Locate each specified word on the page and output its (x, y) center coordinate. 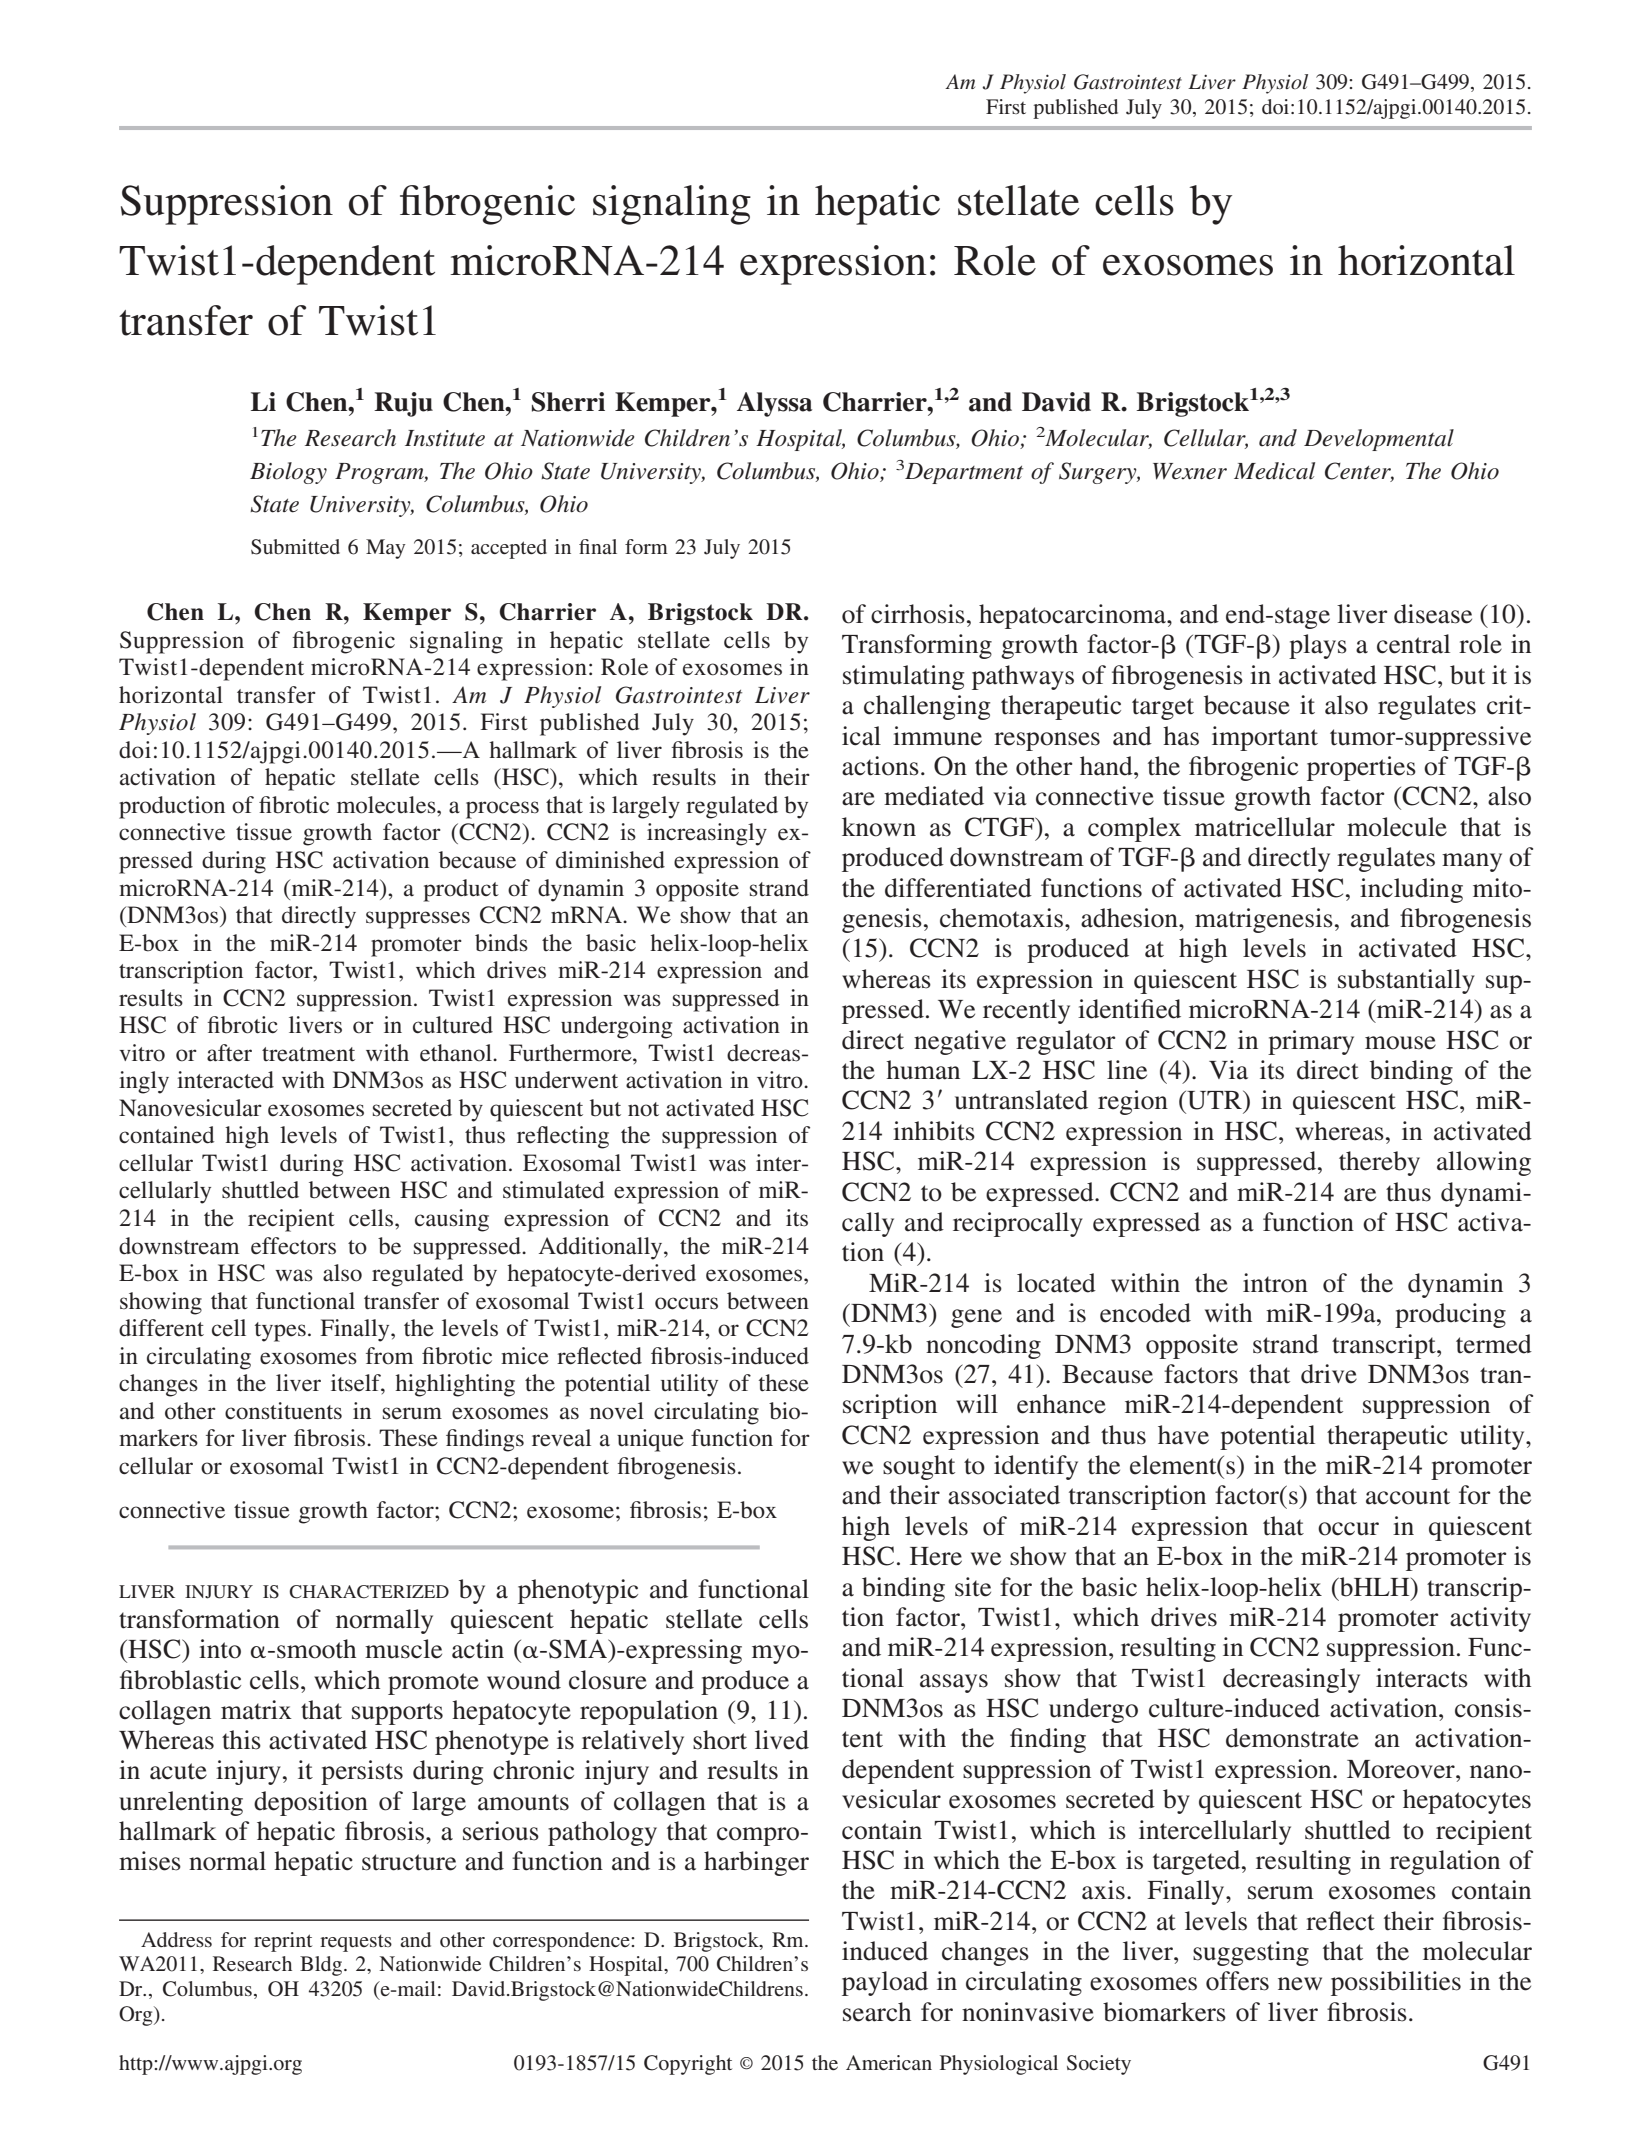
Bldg (322, 1966)
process (502, 810)
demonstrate (1292, 1738)
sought (919, 1467)
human (923, 1070)
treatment (308, 1054)
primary (1311, 1042)
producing (1450, 1315)
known (879, 827)
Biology (288, 473)
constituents (283, 1411)
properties (1361, 768)
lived (782, 1740)
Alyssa (774, 404)
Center (1359, 472)
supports (397, 1714)
